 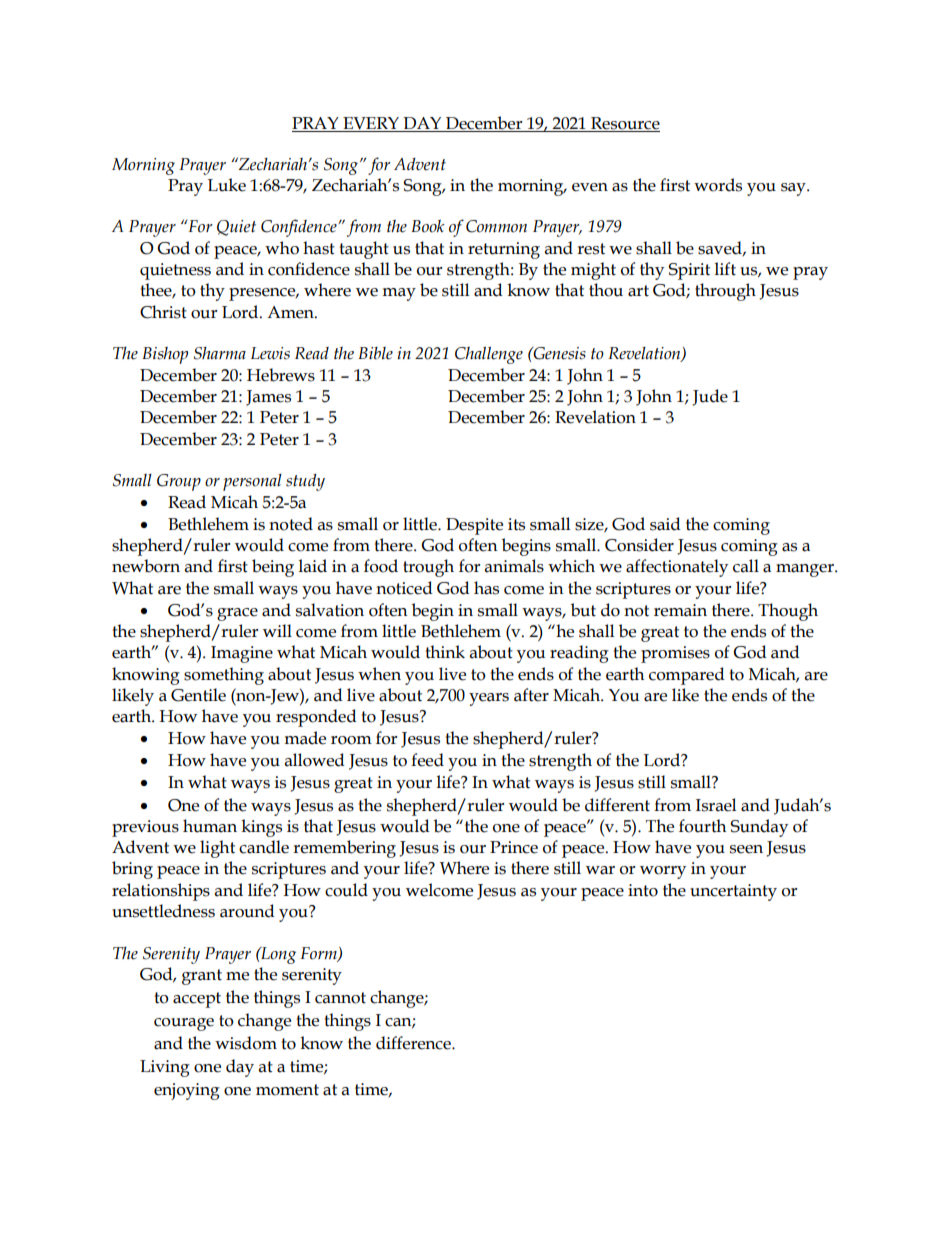 What do you see at coordinates (718, 185) in the screenshot?
I see `words` at bounding box center [718, 185].
